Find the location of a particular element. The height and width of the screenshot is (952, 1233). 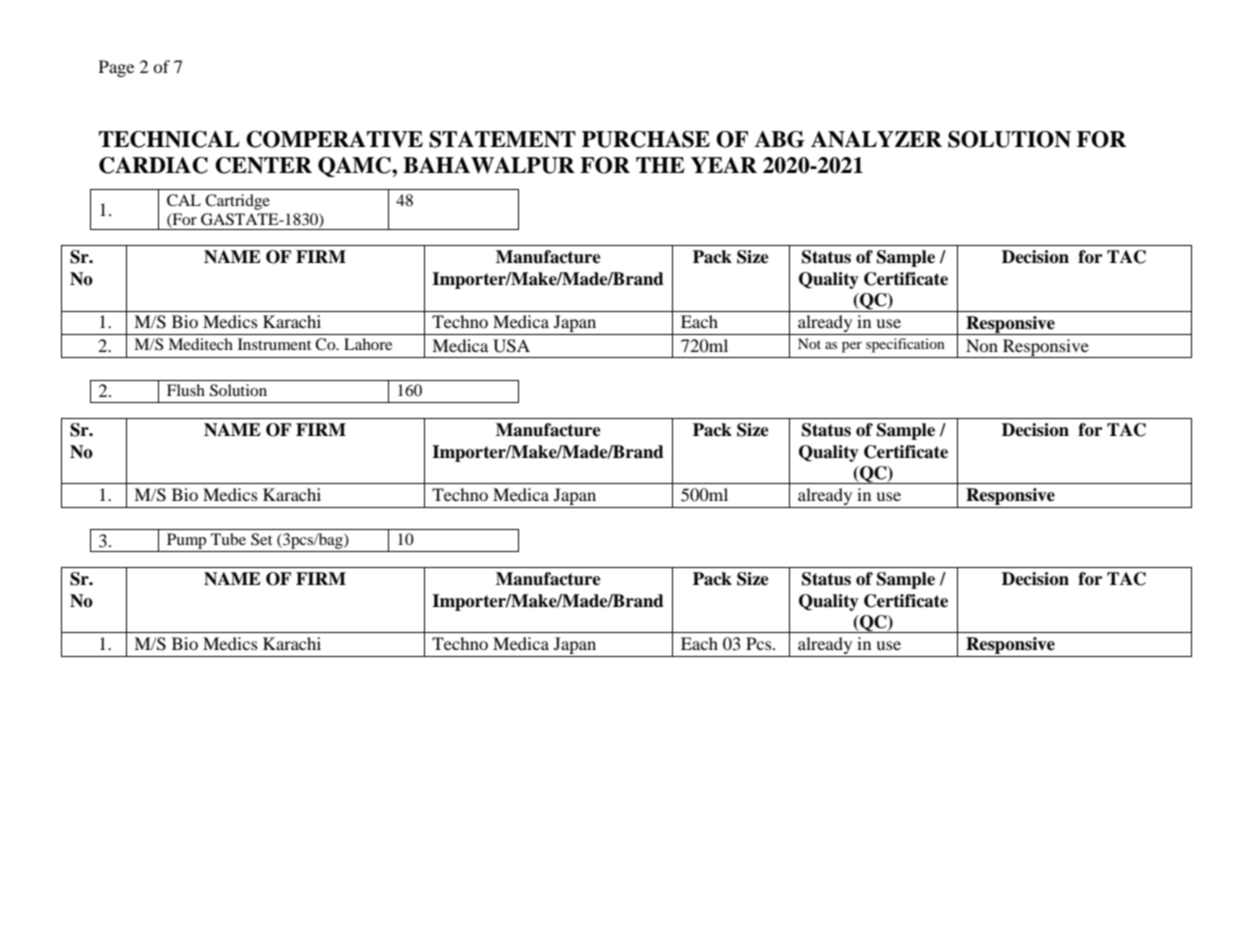

STATEMENT is located at coordinates (502, 139).
